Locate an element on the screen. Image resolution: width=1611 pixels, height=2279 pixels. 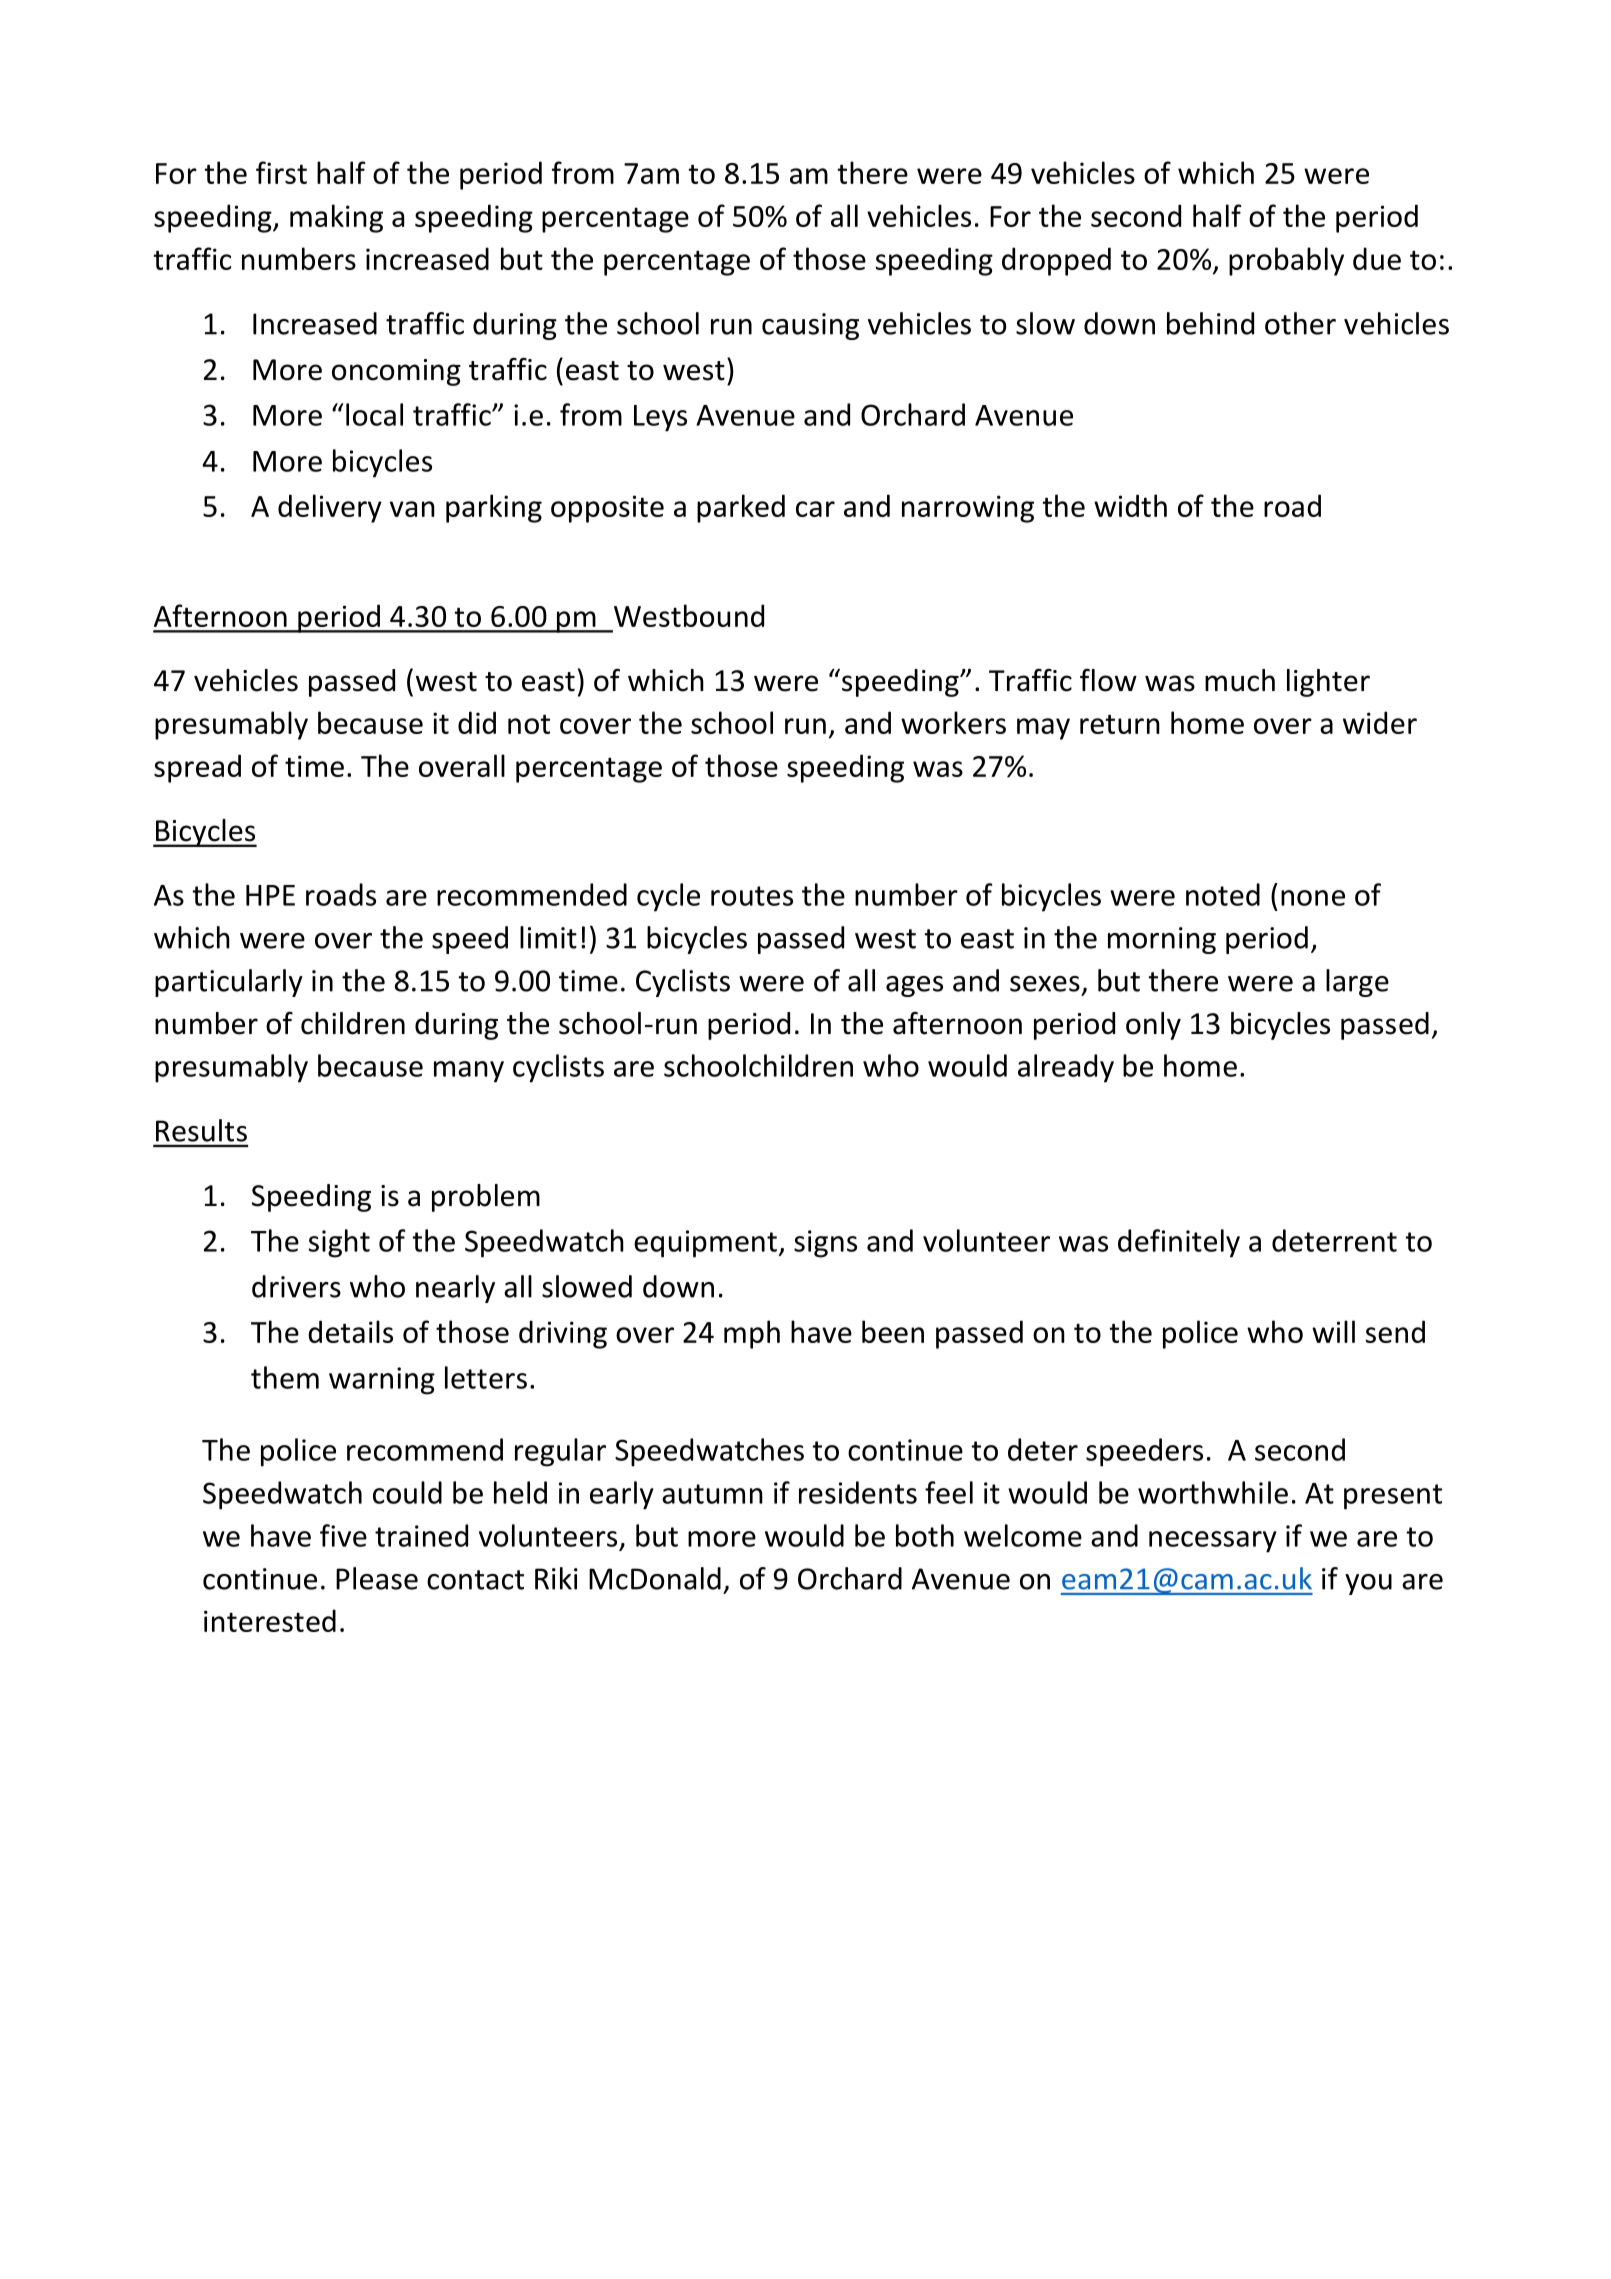
causing is located at coordinates (810, 326).
